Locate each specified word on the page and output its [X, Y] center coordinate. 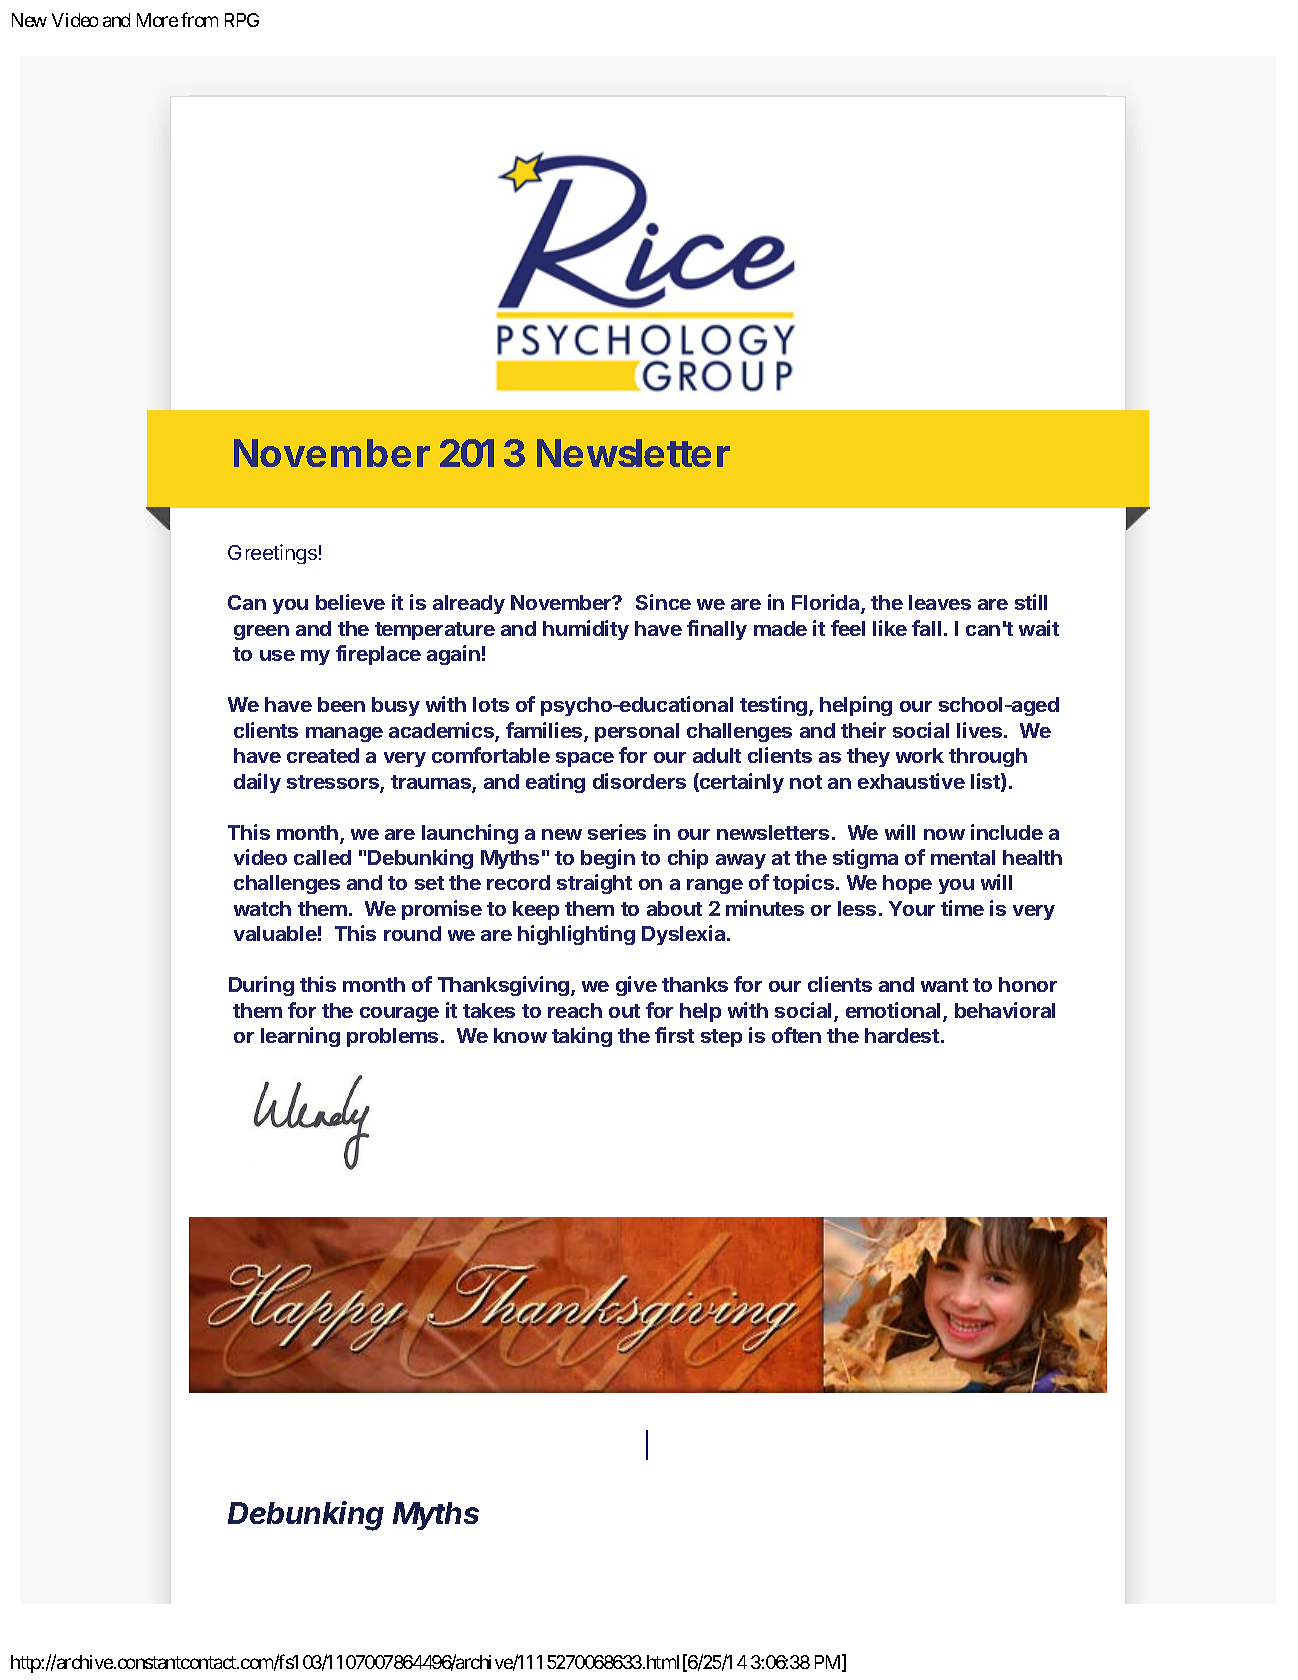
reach [575, 1010]
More [157, 20]
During [261, 986]
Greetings [272, 554]
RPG [242, 20]
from [199, 19]
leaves [940, 602]
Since [663, 602]
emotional [895, 1011]
